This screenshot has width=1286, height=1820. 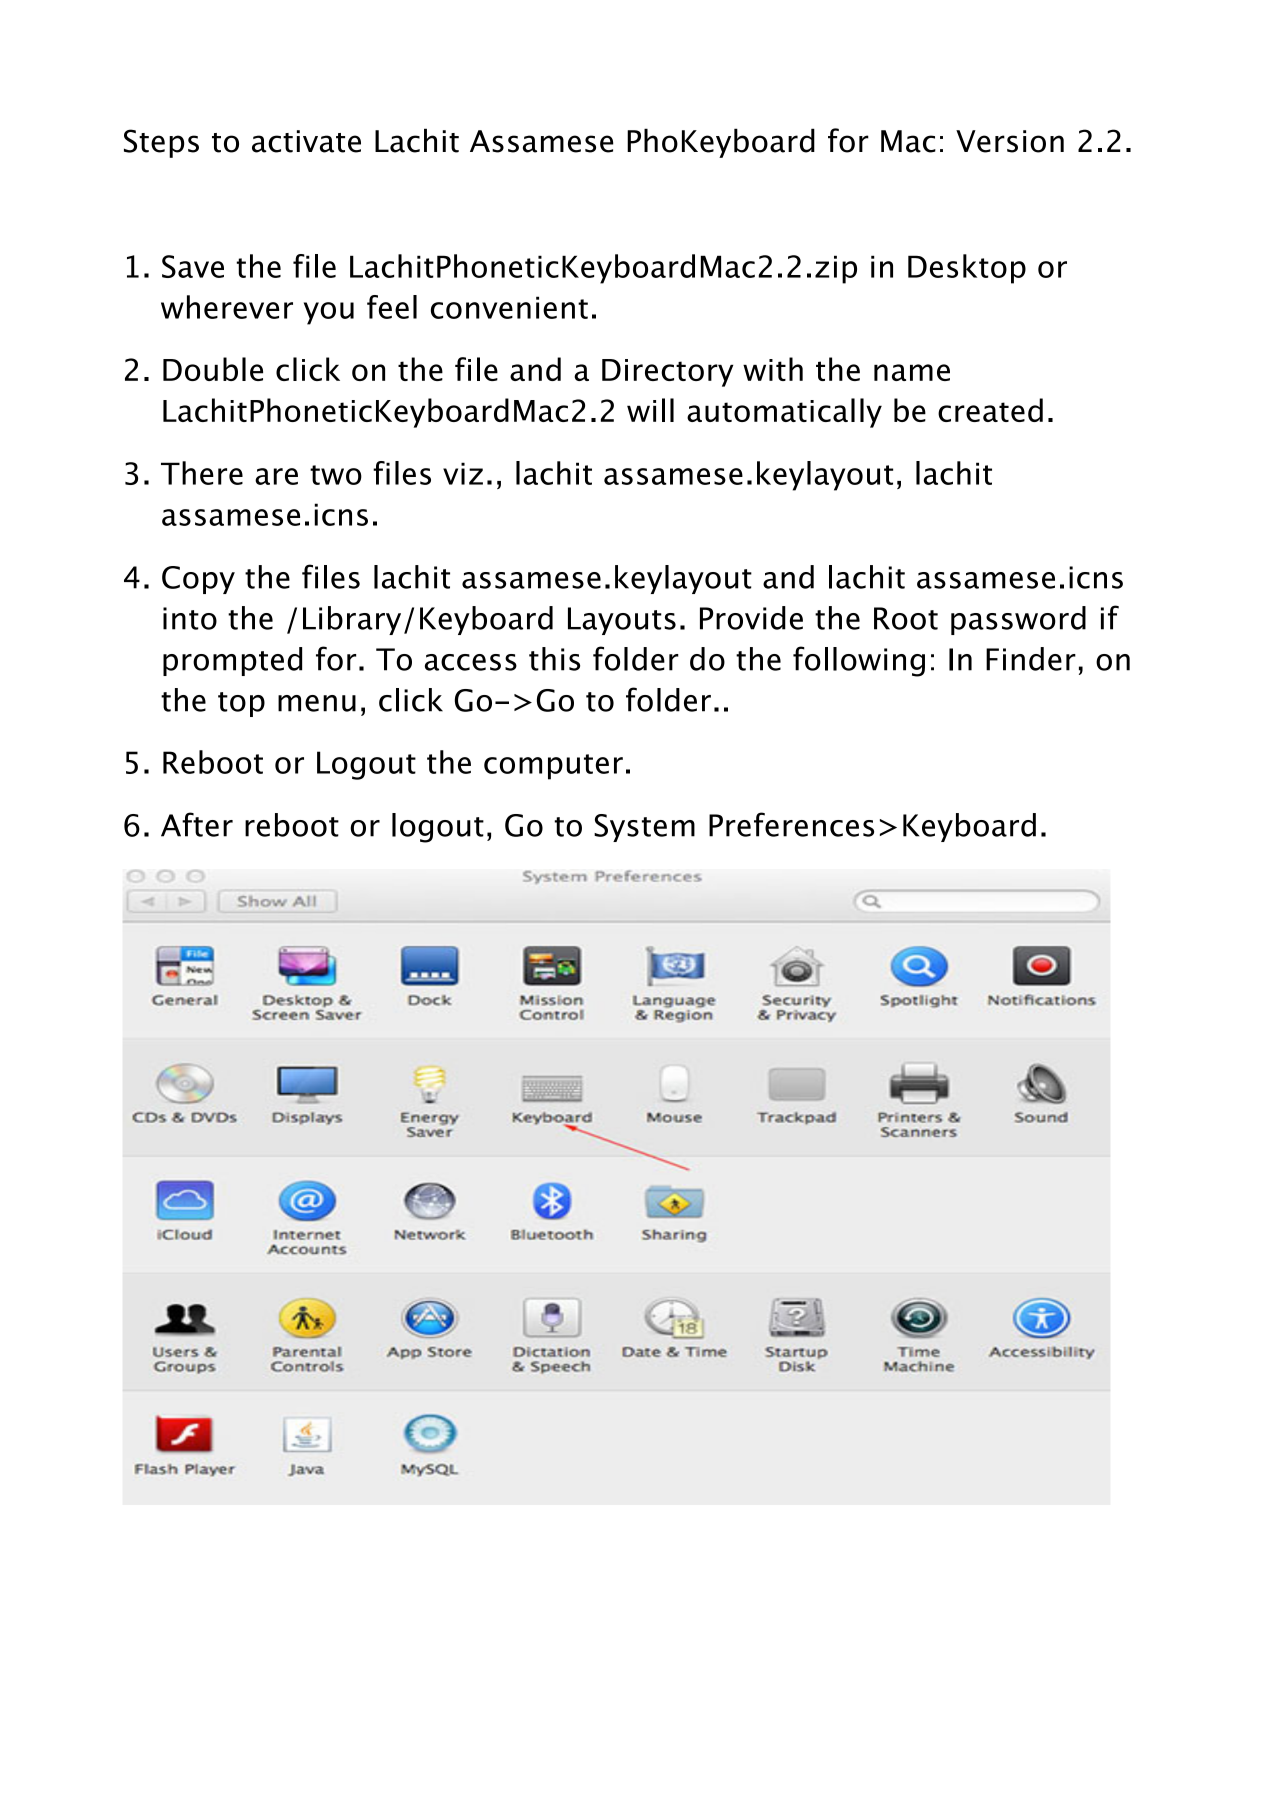 I want to click on are, so click(x=276, y=476).
